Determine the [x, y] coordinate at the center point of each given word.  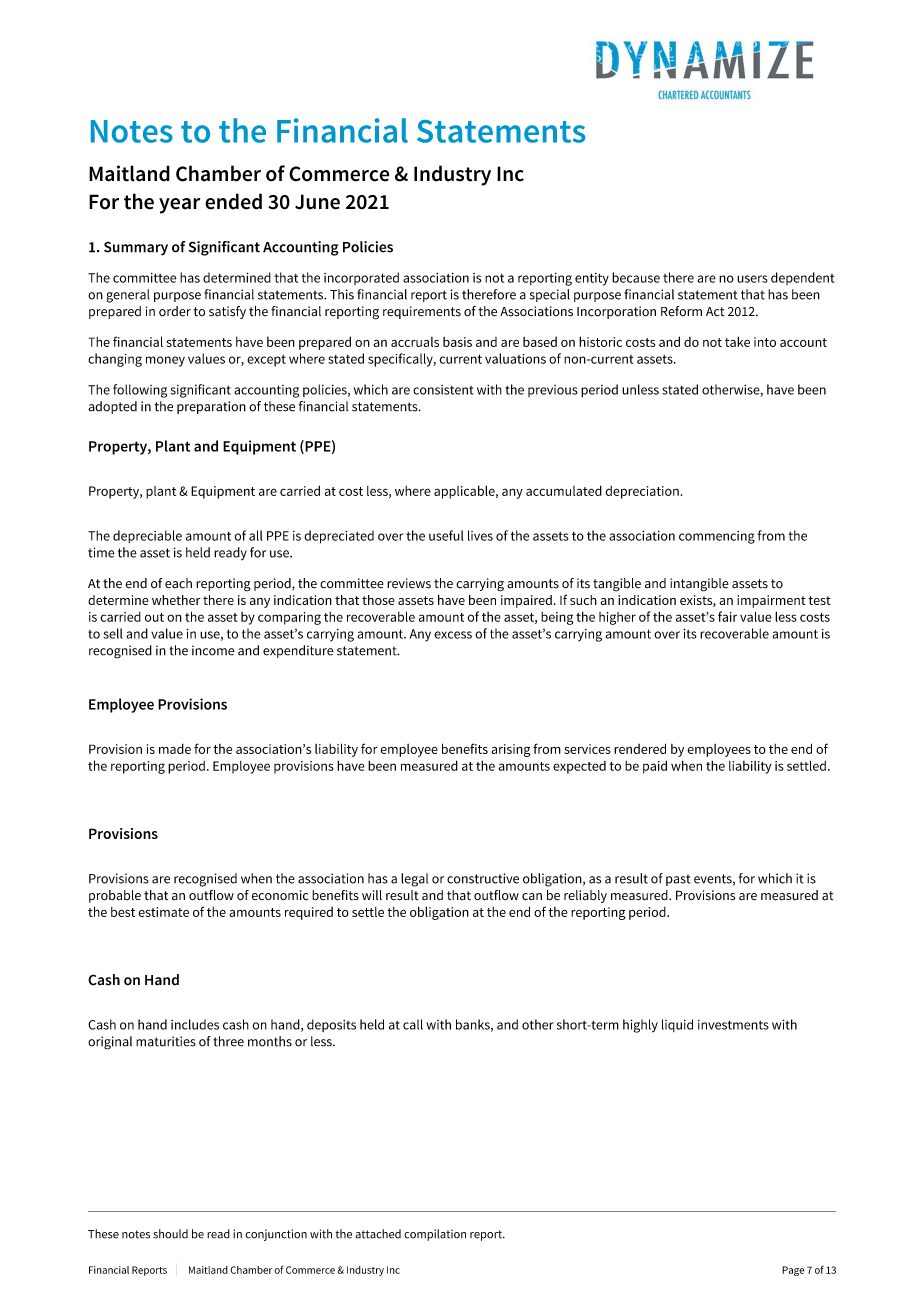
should [170, 1234]
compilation [435, 1235]
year [179, 206]
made [175, 748]
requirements [422, 312]
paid [655, 767]
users [752, 279]
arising [511, 750]
